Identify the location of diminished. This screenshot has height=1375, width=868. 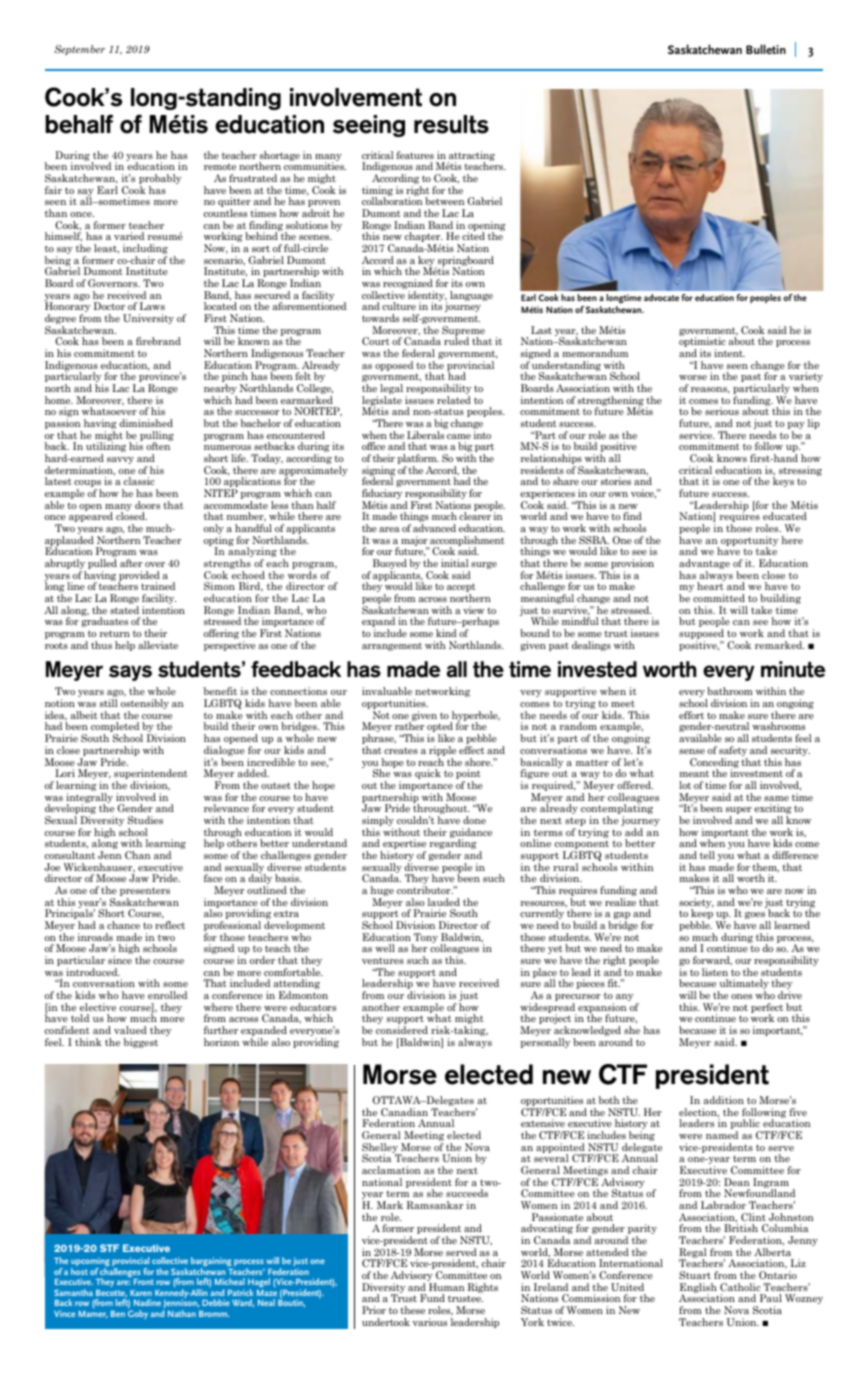
(146, 423).
